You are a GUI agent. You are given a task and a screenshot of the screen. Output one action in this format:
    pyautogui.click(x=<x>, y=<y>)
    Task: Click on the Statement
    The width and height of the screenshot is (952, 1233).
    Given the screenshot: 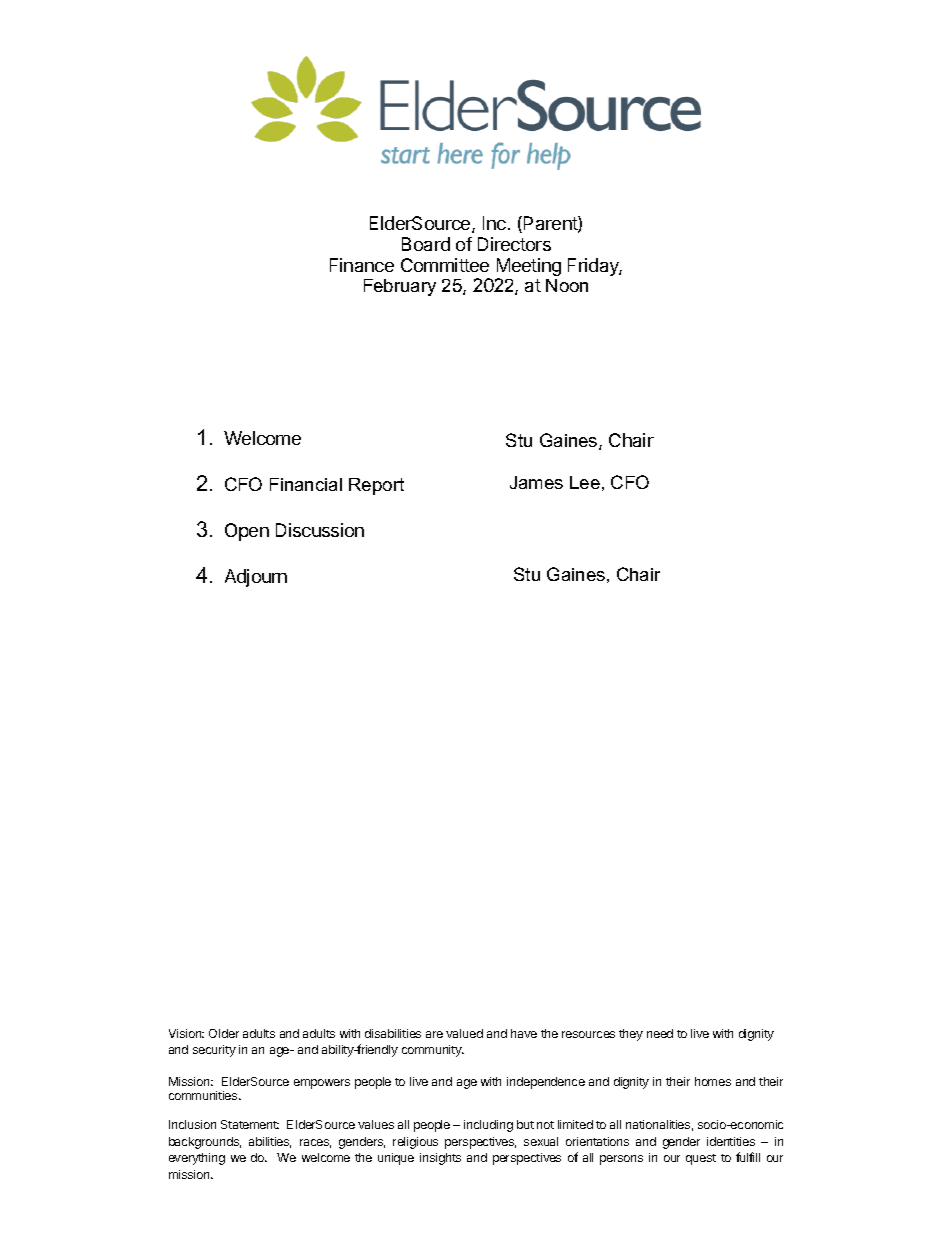 What is the action you would take?
    pyautogui.click(x=250, y=1124)
